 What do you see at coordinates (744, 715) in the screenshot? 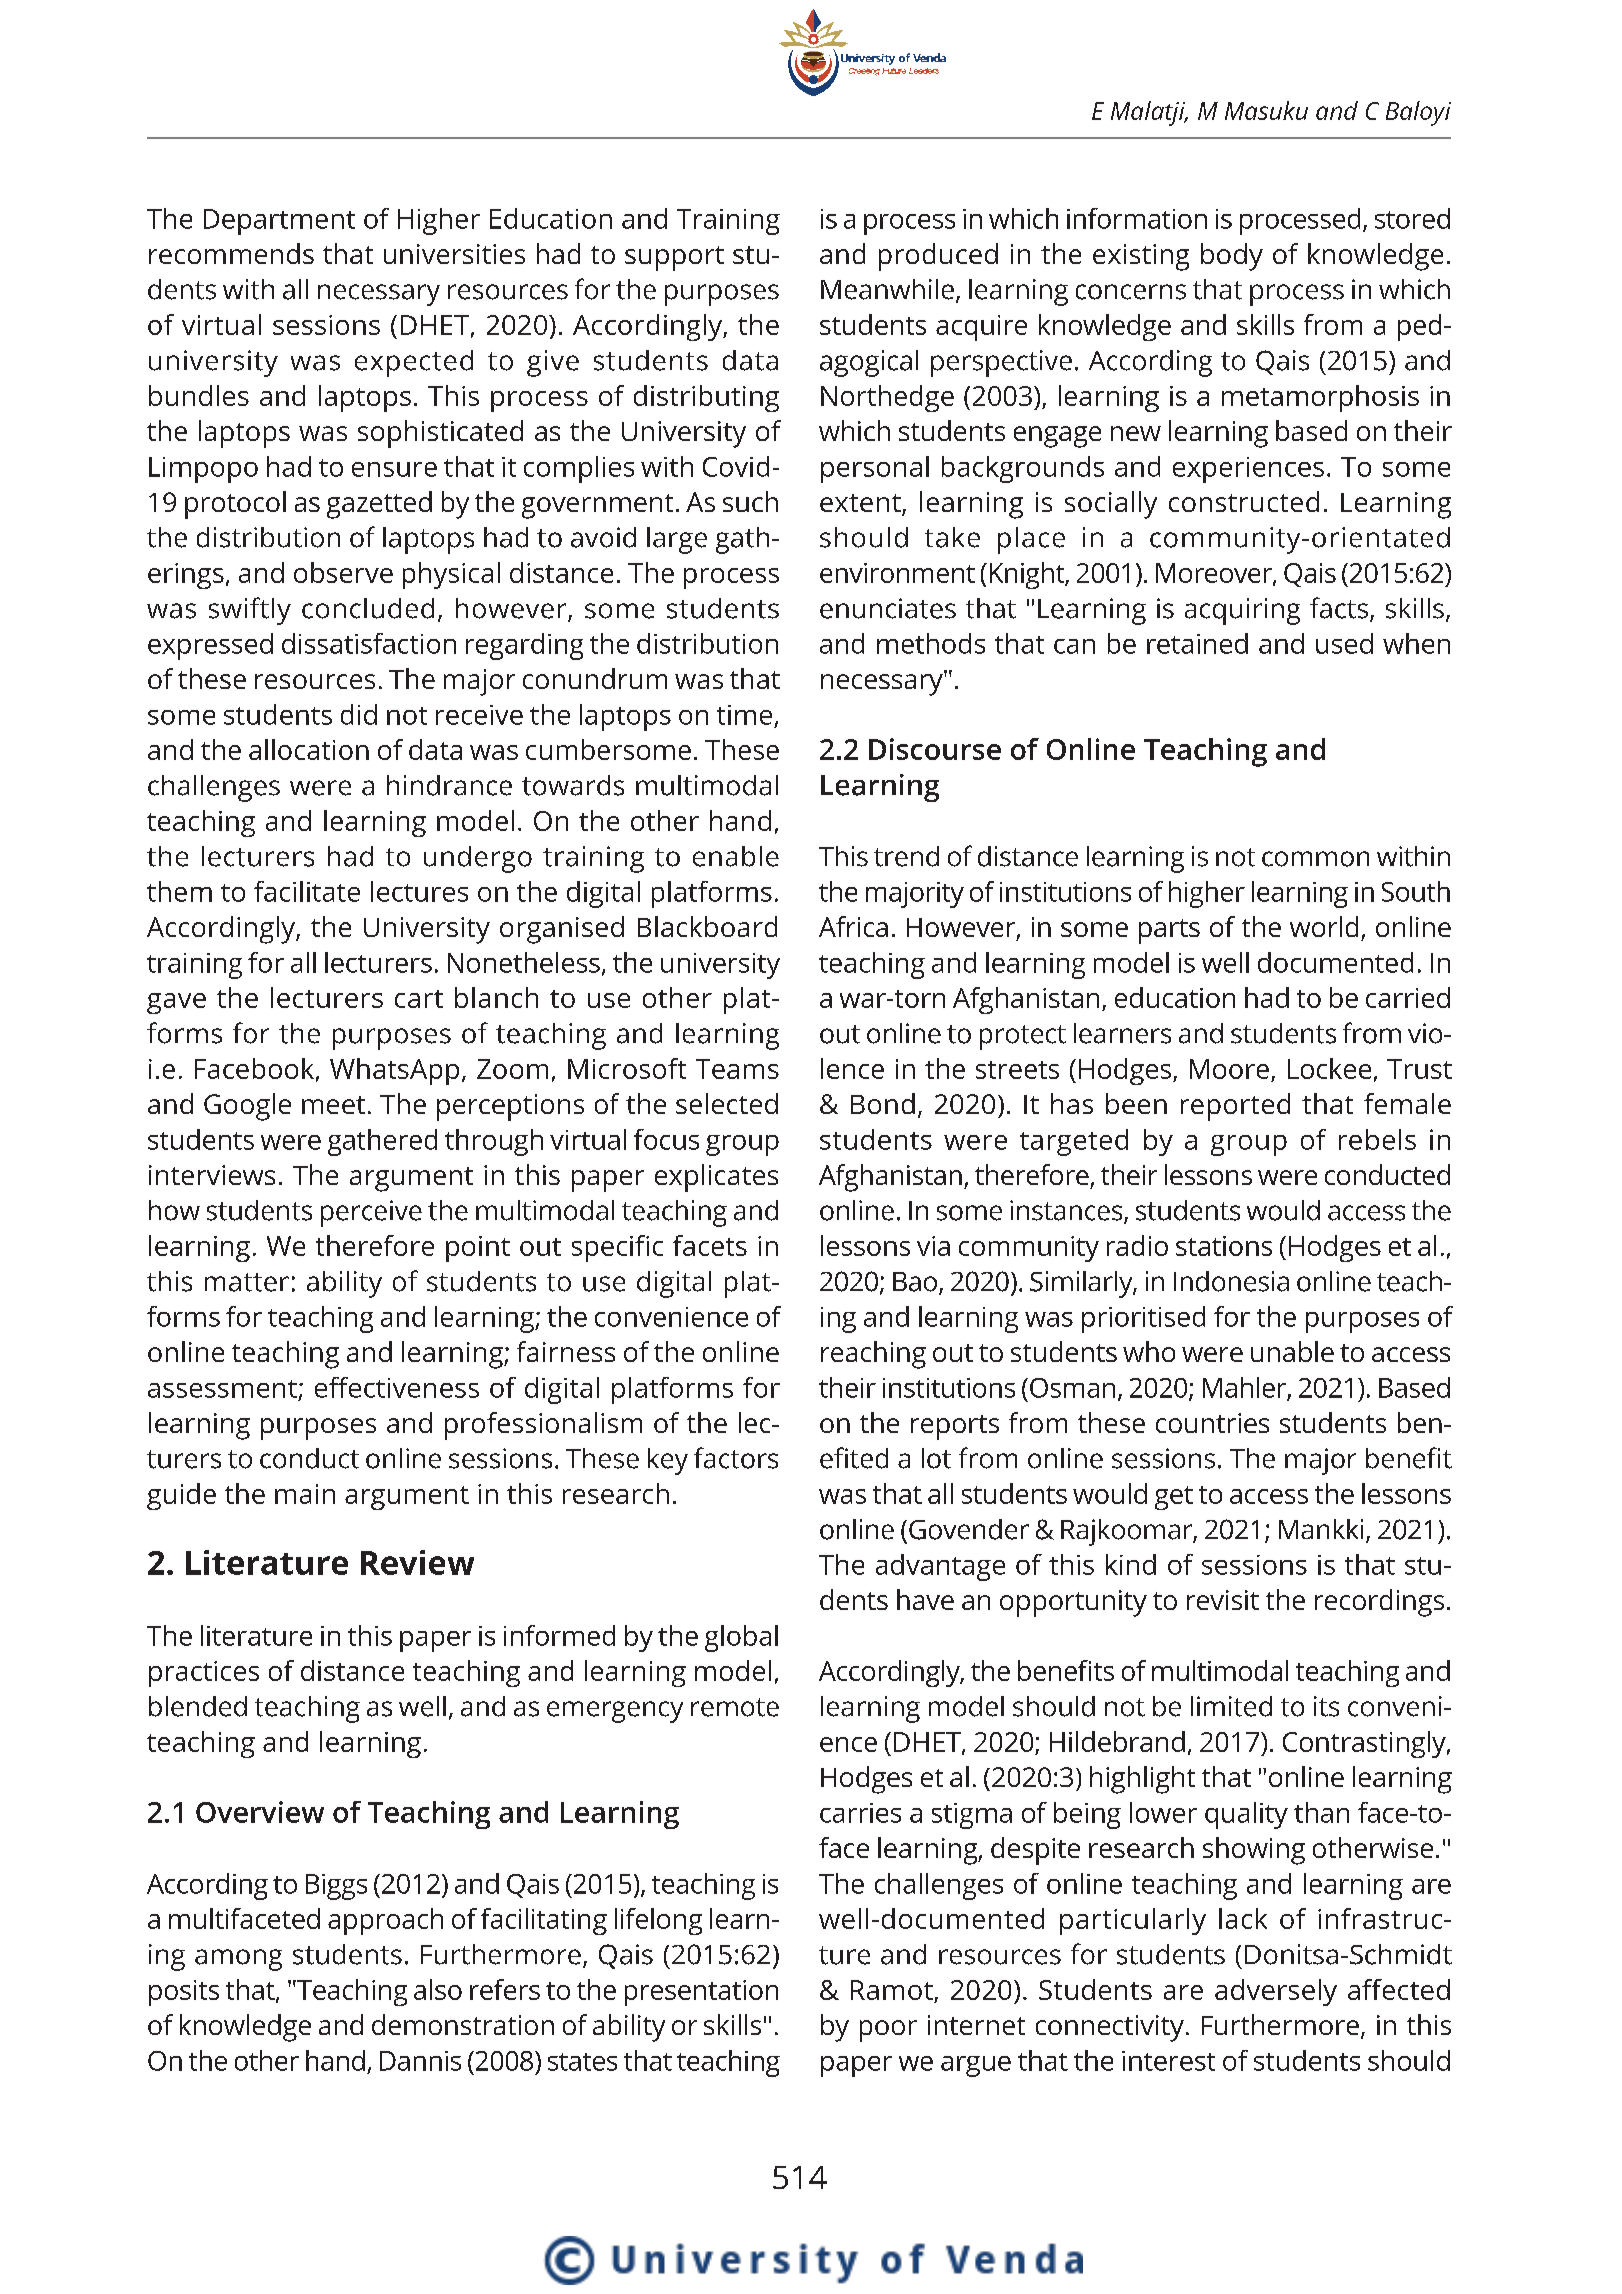
I see `time` at bounding box center [744, 715].
